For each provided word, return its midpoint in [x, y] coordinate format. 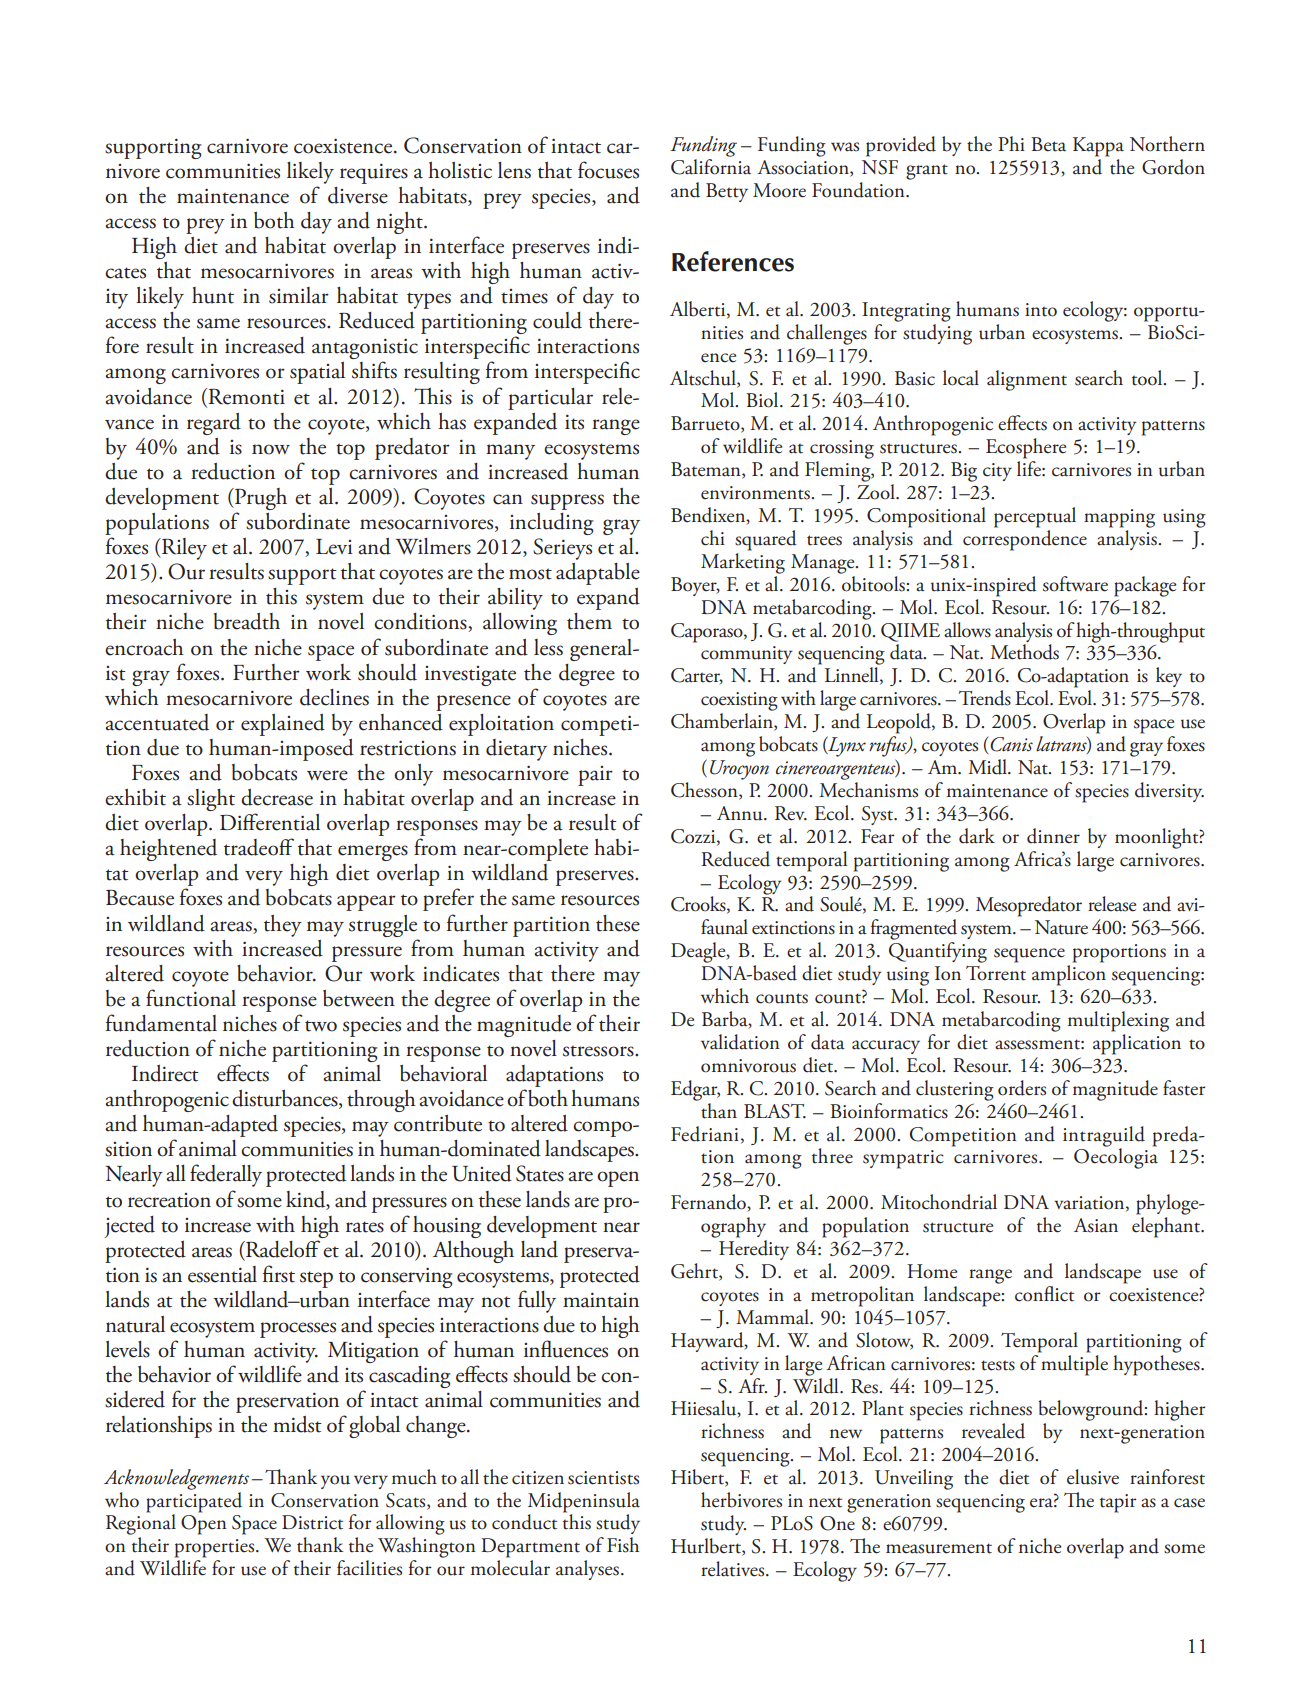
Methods [1024, 652]
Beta [1048, 144]
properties [216, 1548]
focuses [608, 170]
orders [1022, 1088]
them [589, 621]
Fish [623, 1545]
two [321, 1026]
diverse [358, 195]
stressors [599, 1051]
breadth [247, 621]
